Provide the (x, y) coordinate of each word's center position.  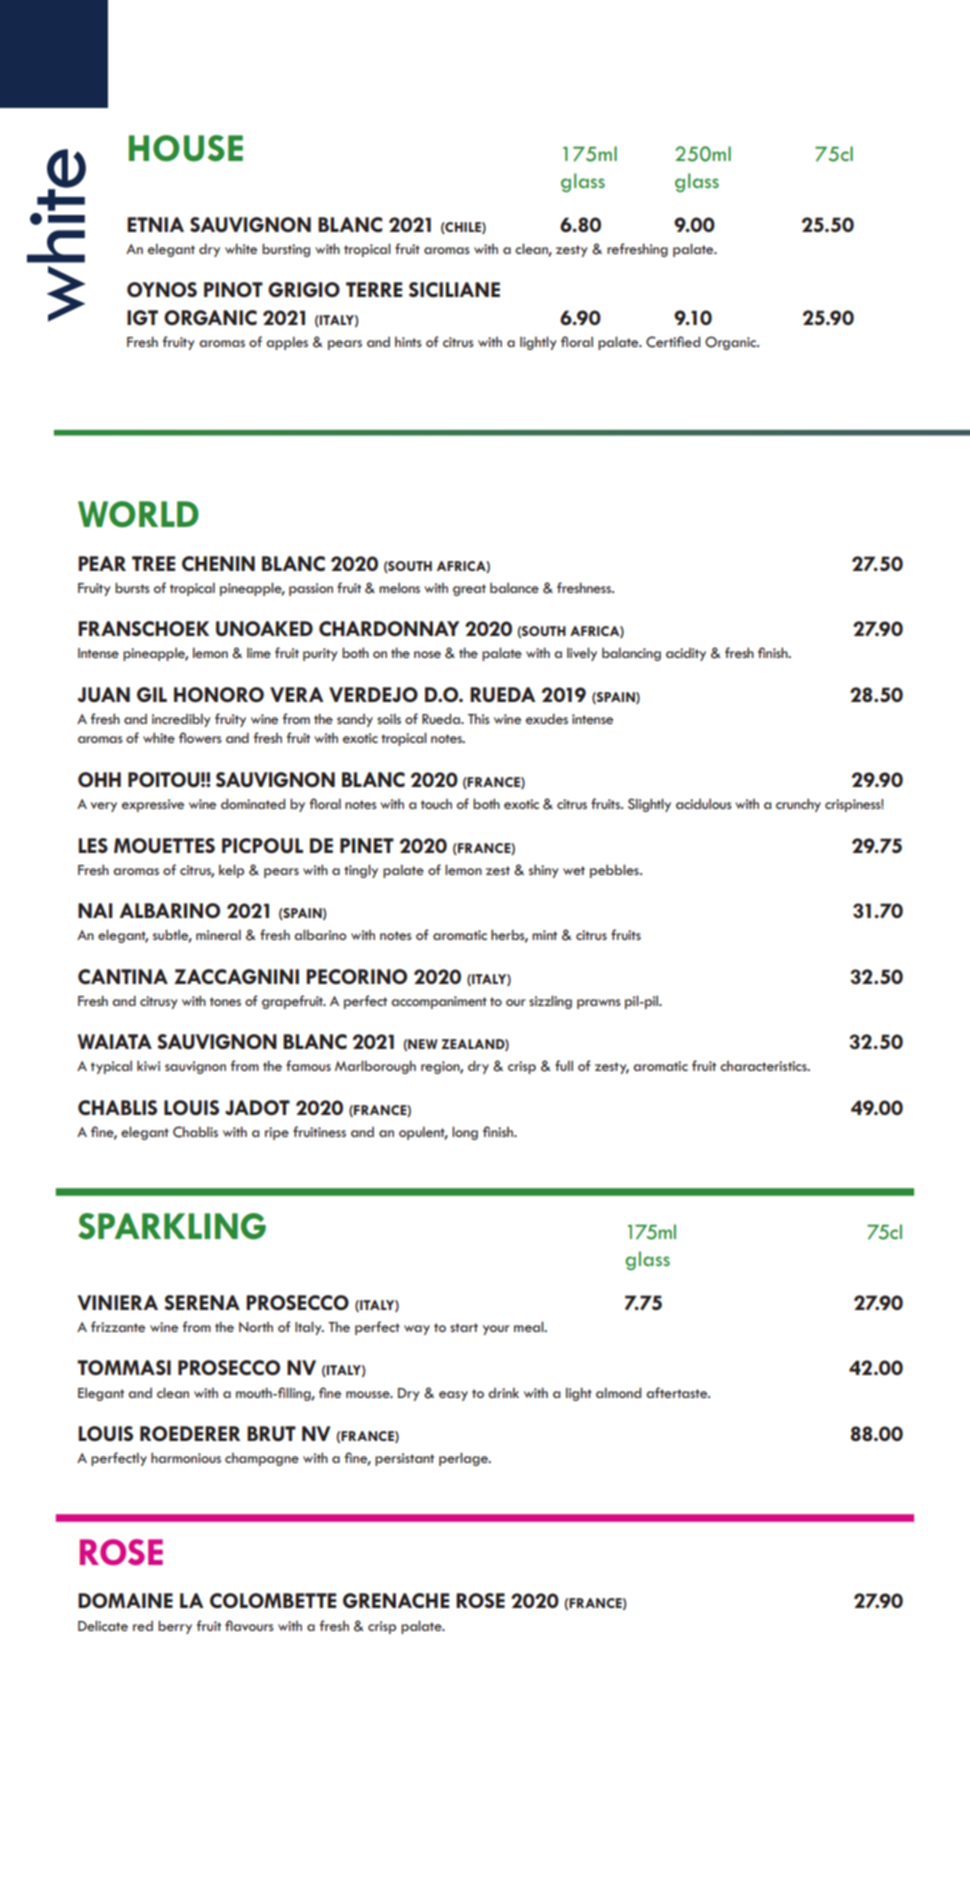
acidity (686, 654)
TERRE (374, 289)
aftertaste (678, 1392)
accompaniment (439, 1002)
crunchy (798, 805)
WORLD (138, 514)
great (469, 590)
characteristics (764, 1066)
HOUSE (186, 148)
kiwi (148, 1065)
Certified (673, 342)
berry (175, 1627)
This (479, 718)
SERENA (202, 1302)
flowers (200, 737)
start (464, 1327)
